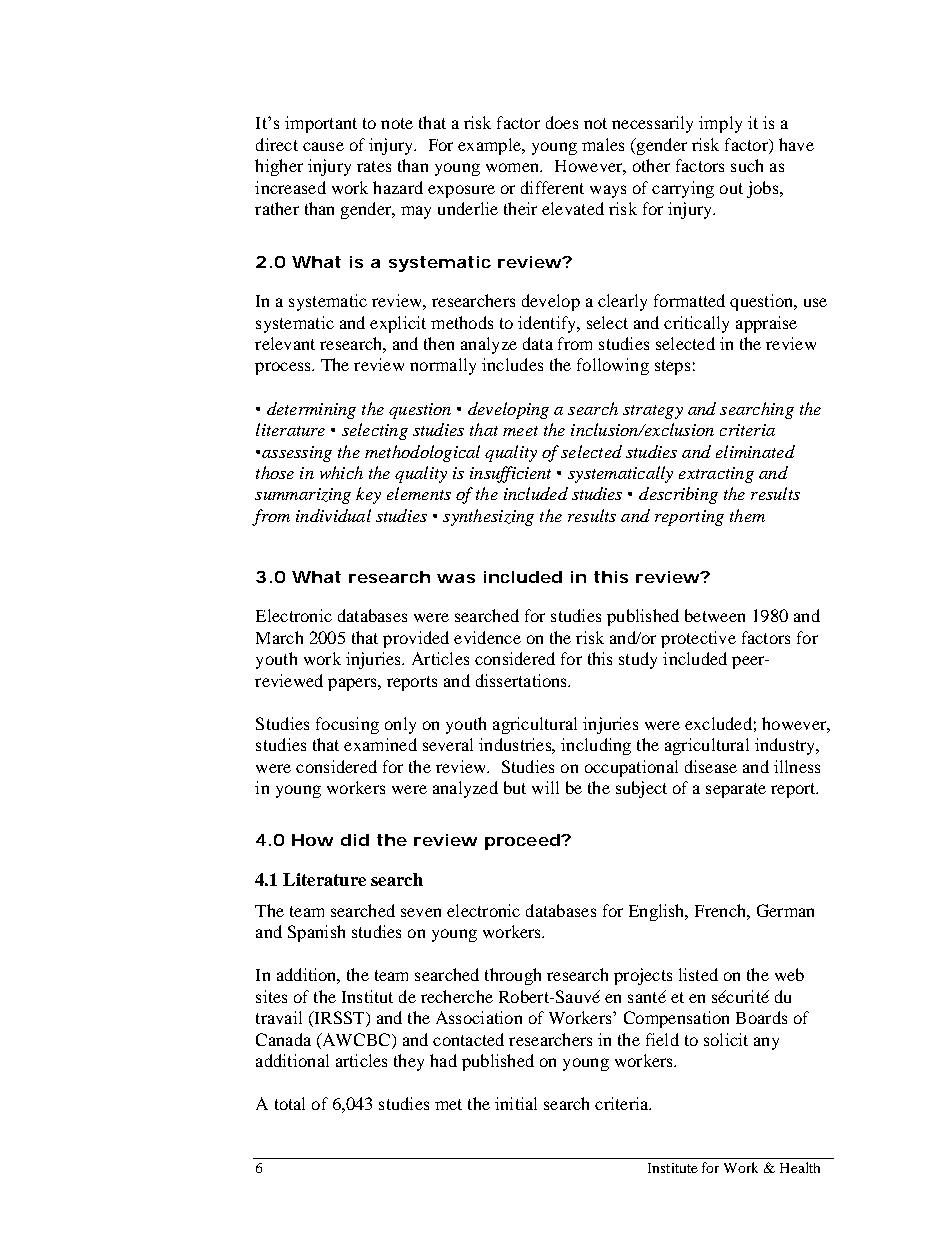 This screenshot has height=1233, width=952. Describe the element at coordinates (800, 1167) in the screenshot. I see `Health` at that location.
